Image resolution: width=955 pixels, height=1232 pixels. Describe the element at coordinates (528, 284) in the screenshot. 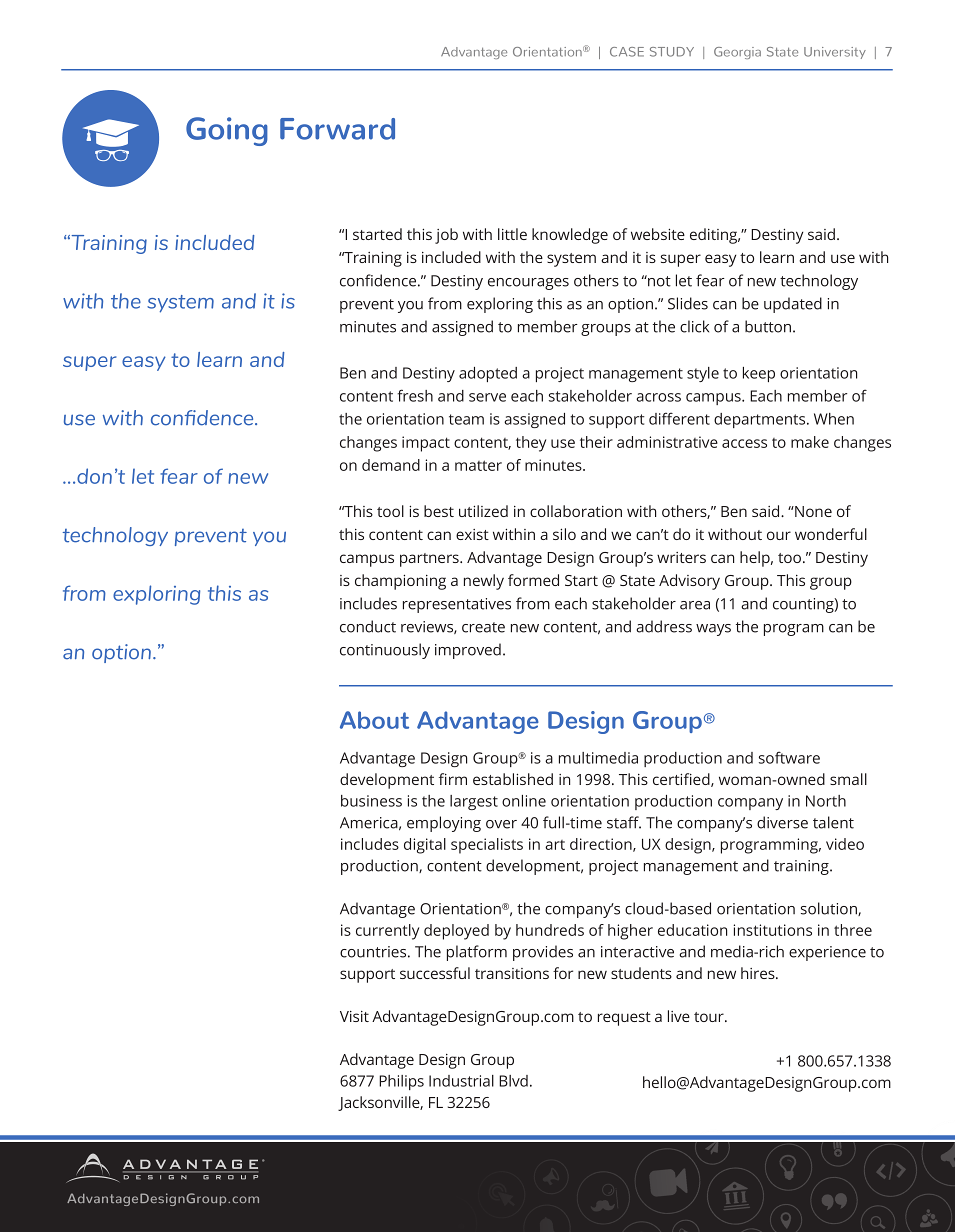

I see `encourages` at that location.
